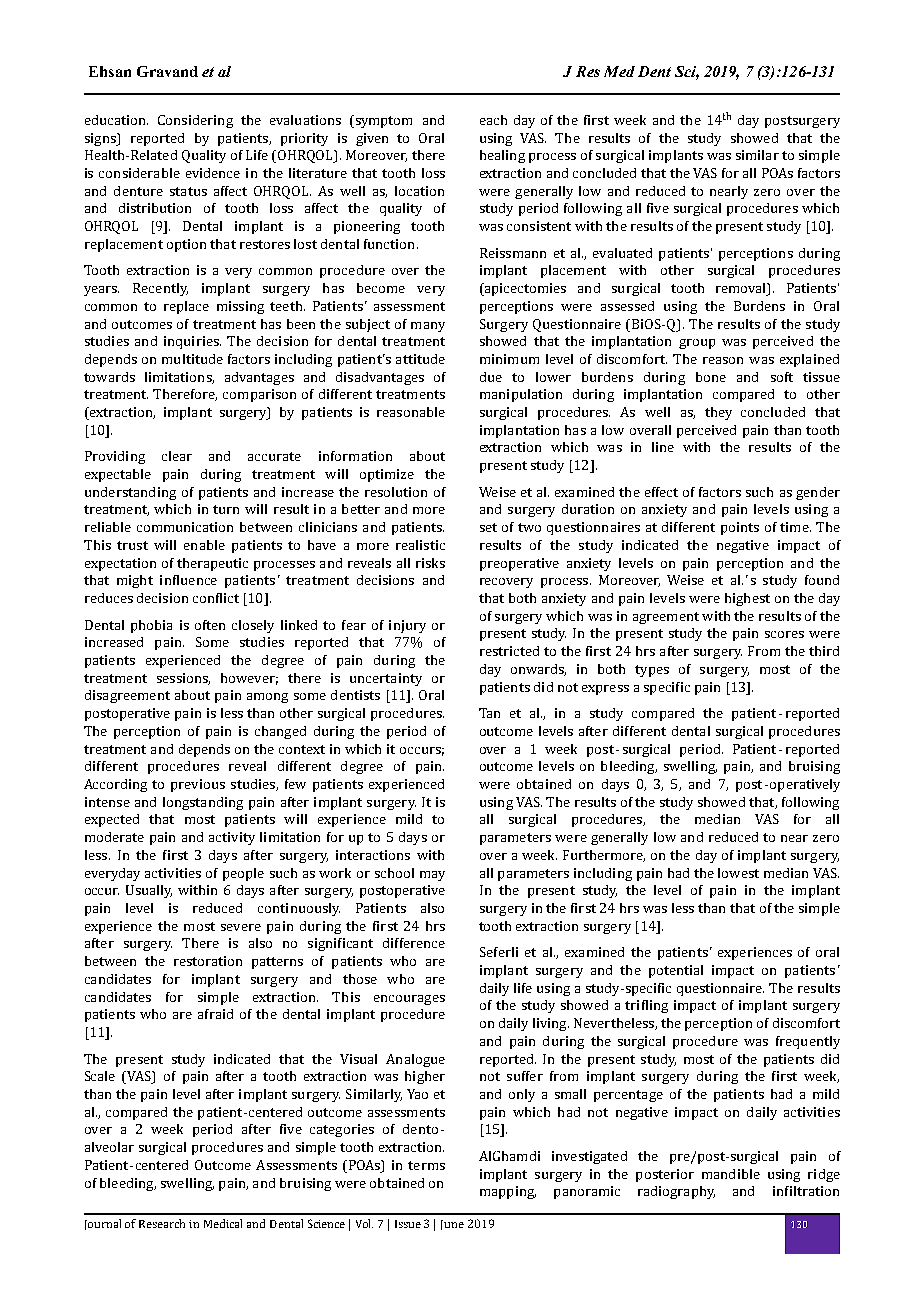 The image size is (924, 1308). What do you see at coordinates (731, 1174) in the screenshot?
I see `mandible` at bounding box center [731, 1174].
